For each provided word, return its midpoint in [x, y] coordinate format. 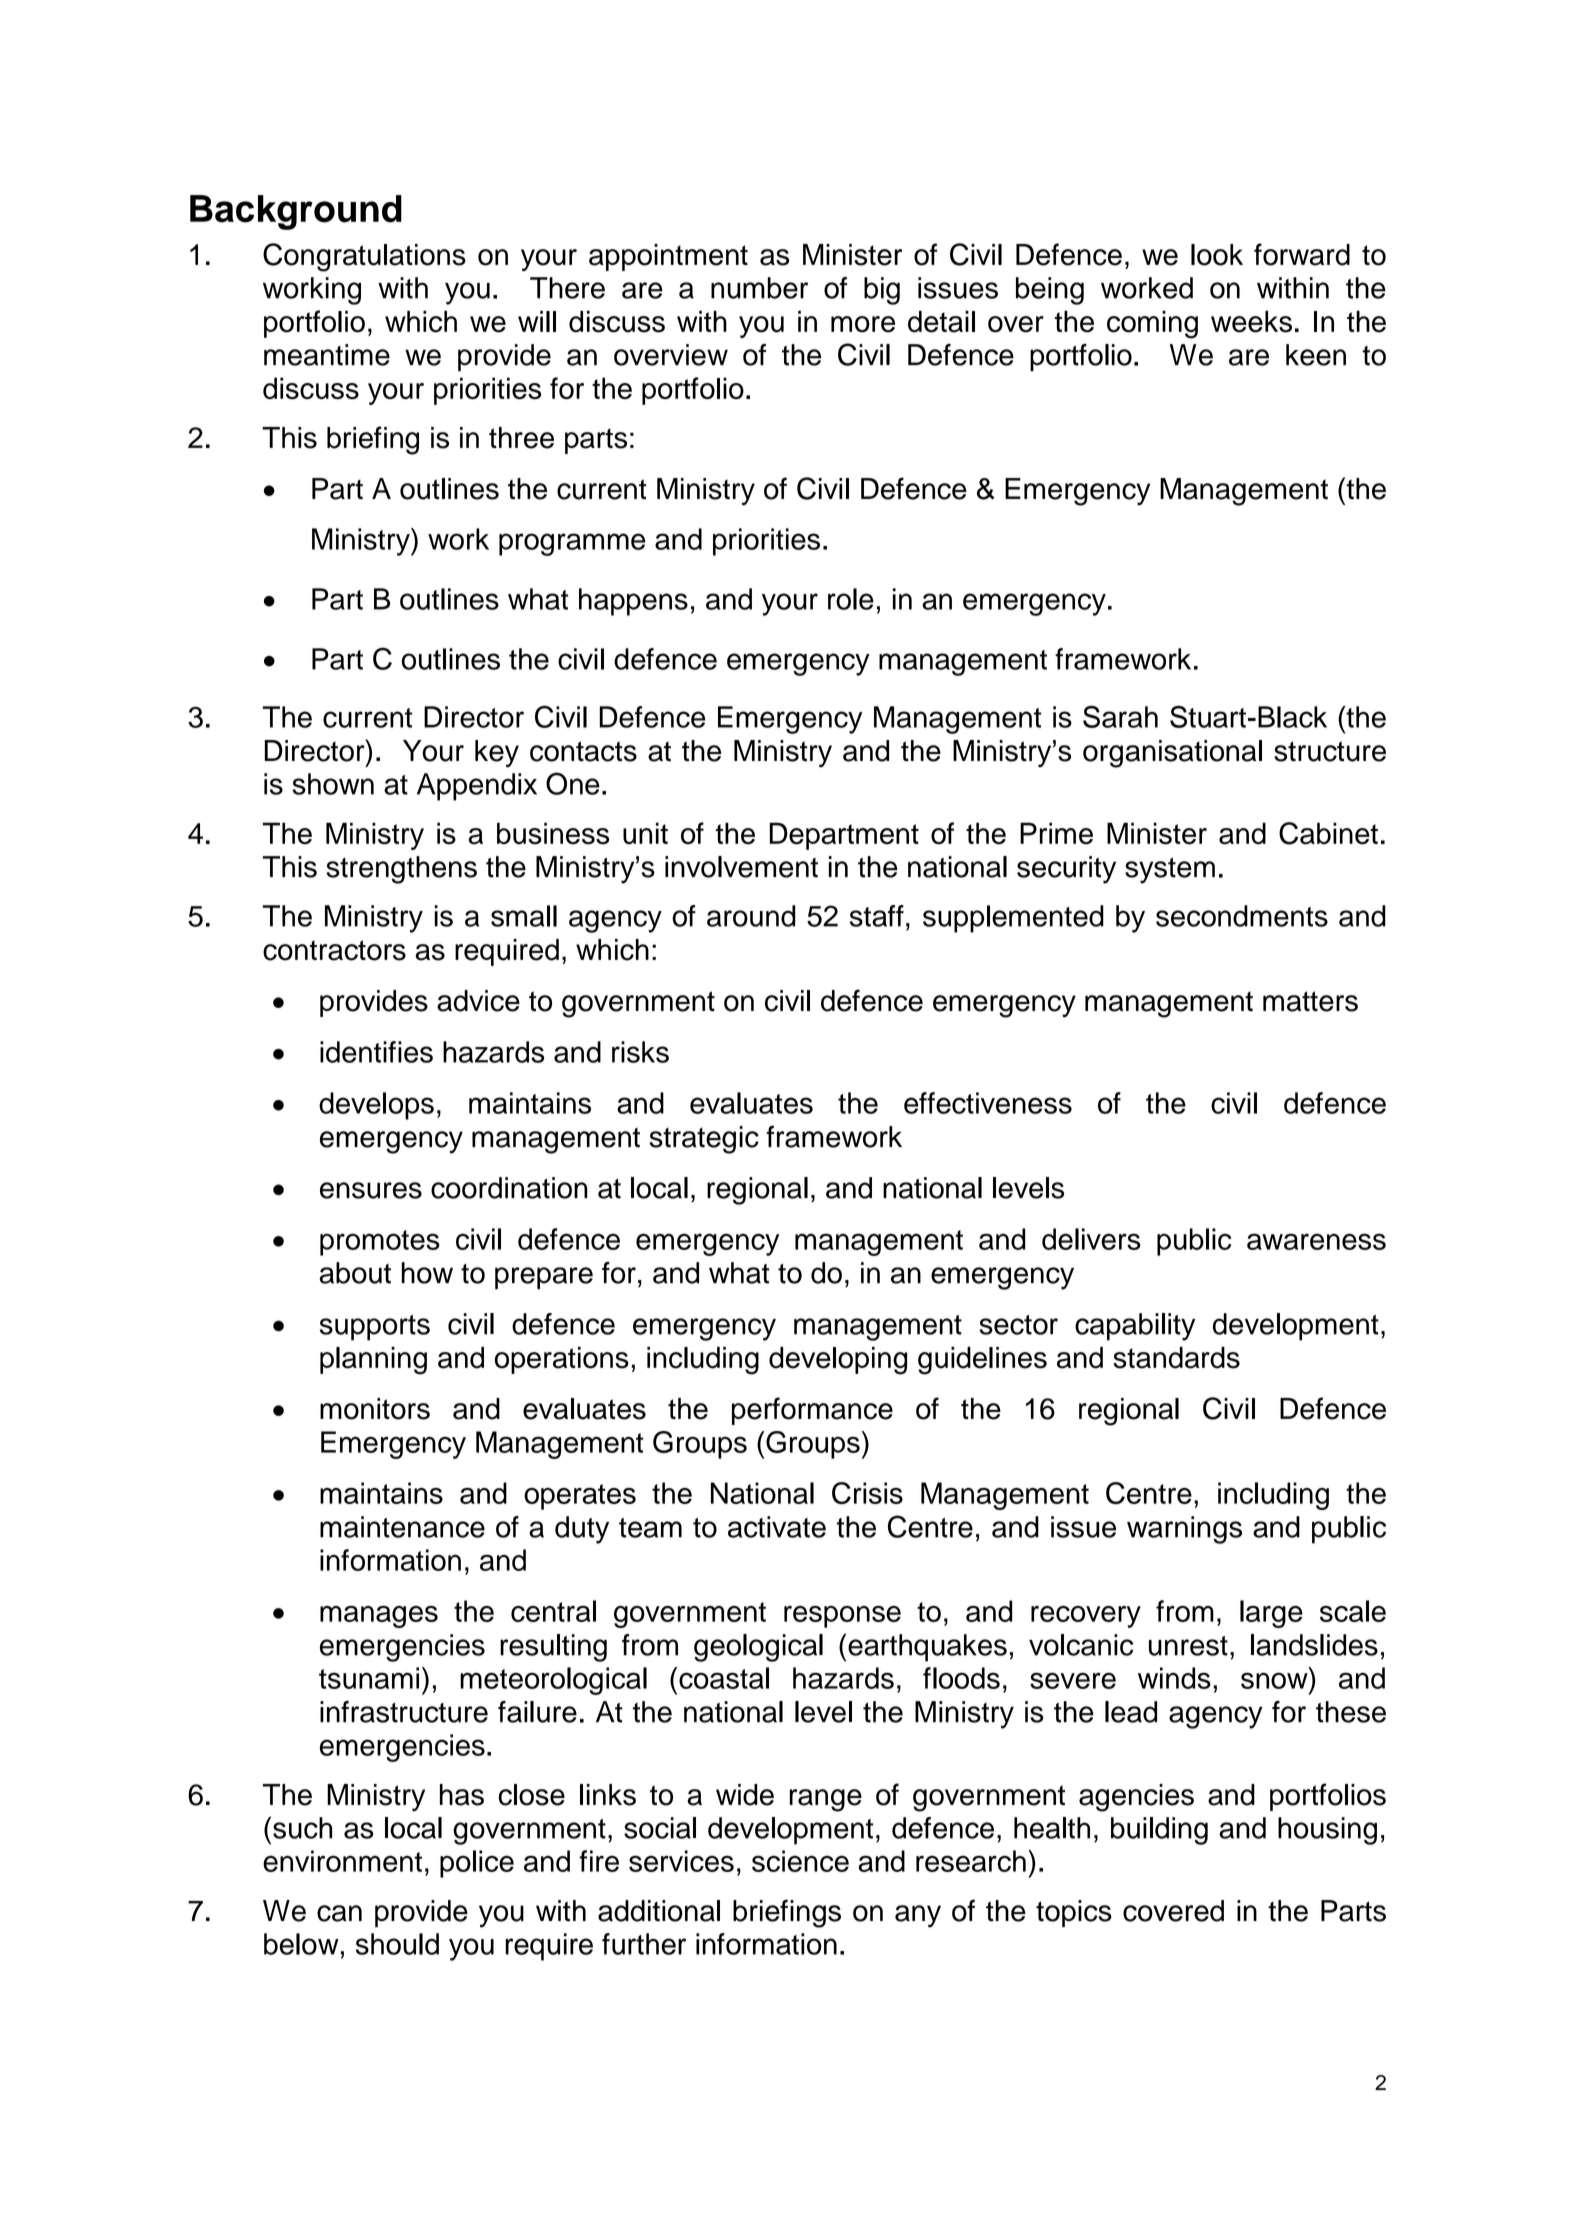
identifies [376, 1052]
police [477, 1864]
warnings [1184, 1530]
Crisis [867, 1493]
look [1217, 255]
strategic [704, 1140]
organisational [1172, 754]
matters [1310, 1001]
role [851, 599]
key [497, 754]
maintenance [402, 1527]
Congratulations [364, 257]
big [882, 291]
